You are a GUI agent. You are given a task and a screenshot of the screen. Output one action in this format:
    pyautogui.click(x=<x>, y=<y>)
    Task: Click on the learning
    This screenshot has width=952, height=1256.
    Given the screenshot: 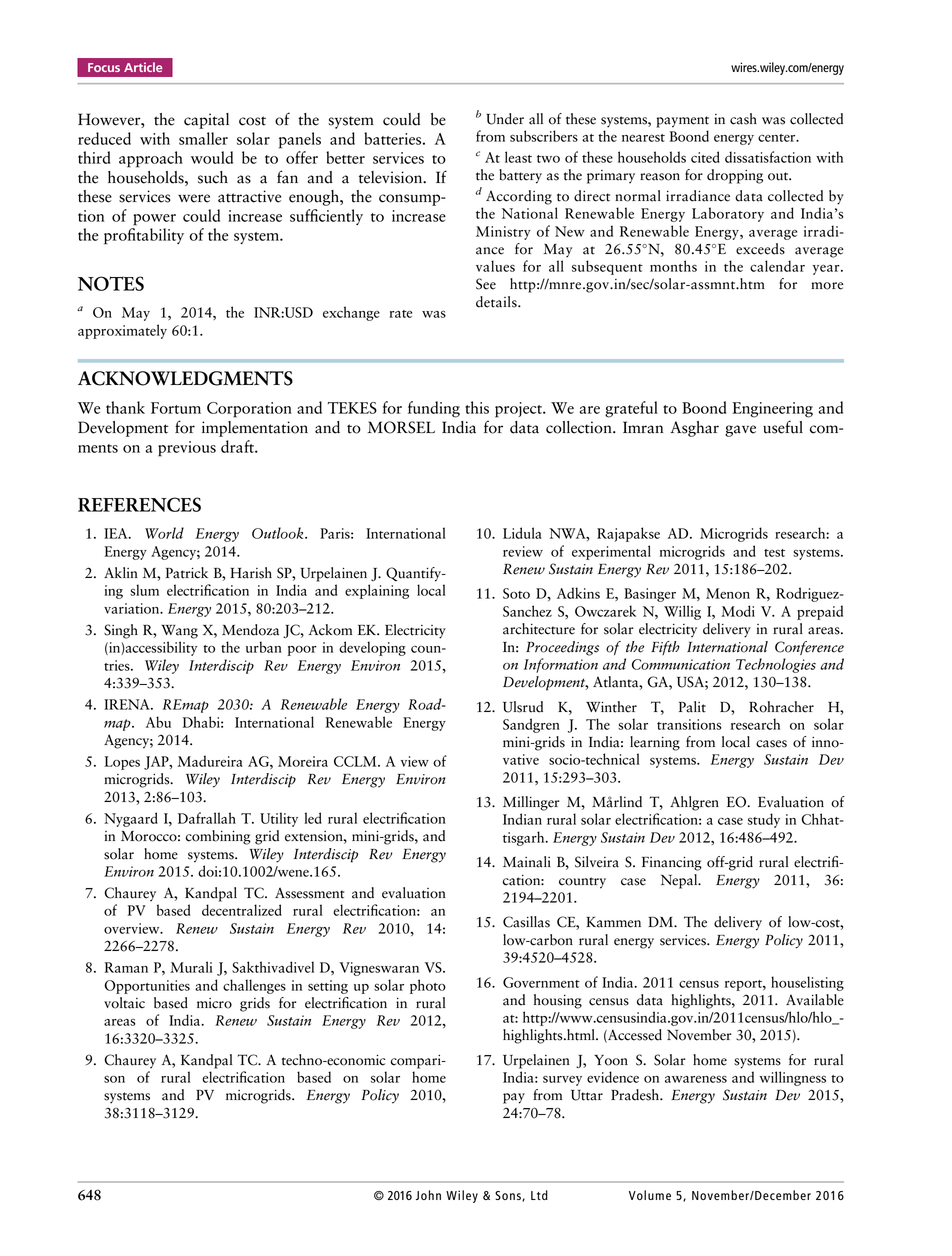 What is the action you would take?
    pyautogui.click(x=655, y=743)
